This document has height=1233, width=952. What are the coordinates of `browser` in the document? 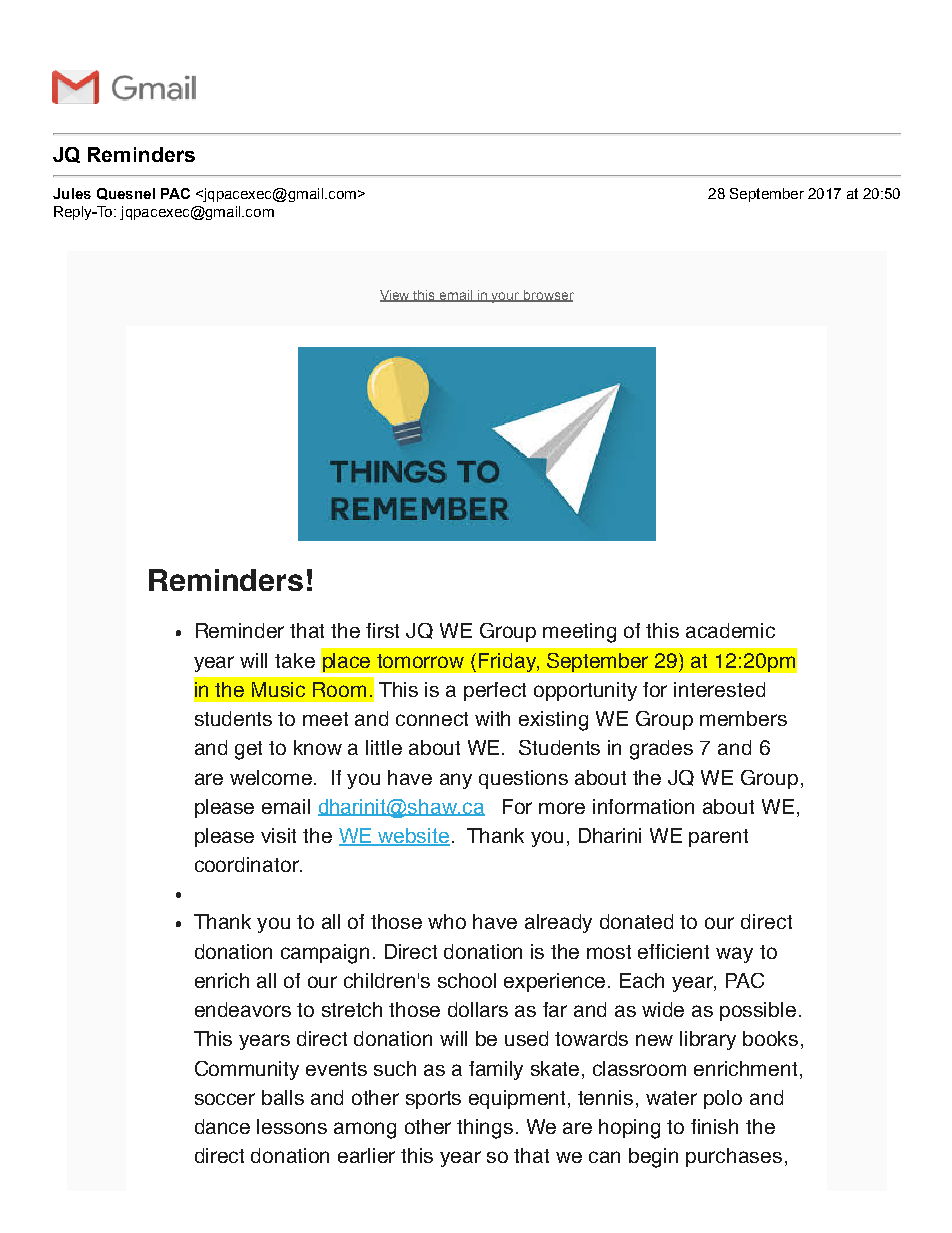 It's located at (548, 296).
